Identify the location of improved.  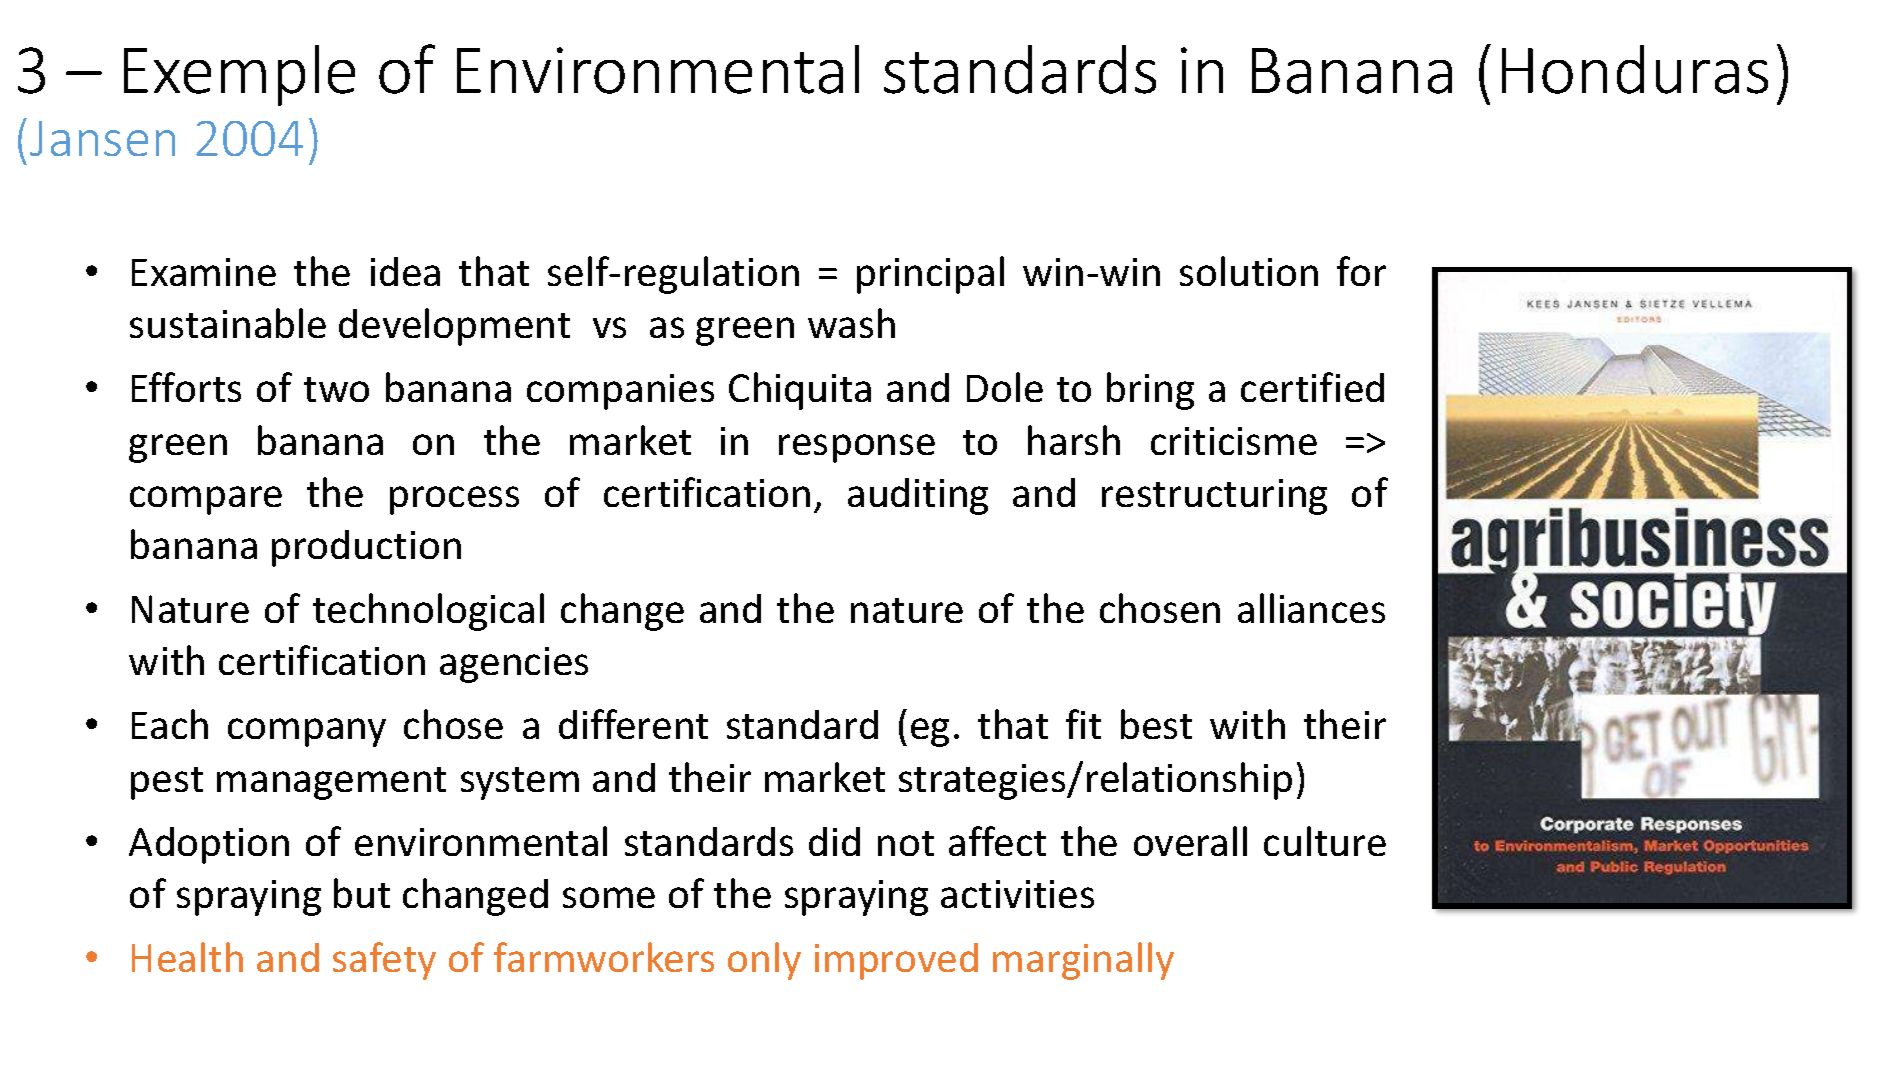
(896, 961).
